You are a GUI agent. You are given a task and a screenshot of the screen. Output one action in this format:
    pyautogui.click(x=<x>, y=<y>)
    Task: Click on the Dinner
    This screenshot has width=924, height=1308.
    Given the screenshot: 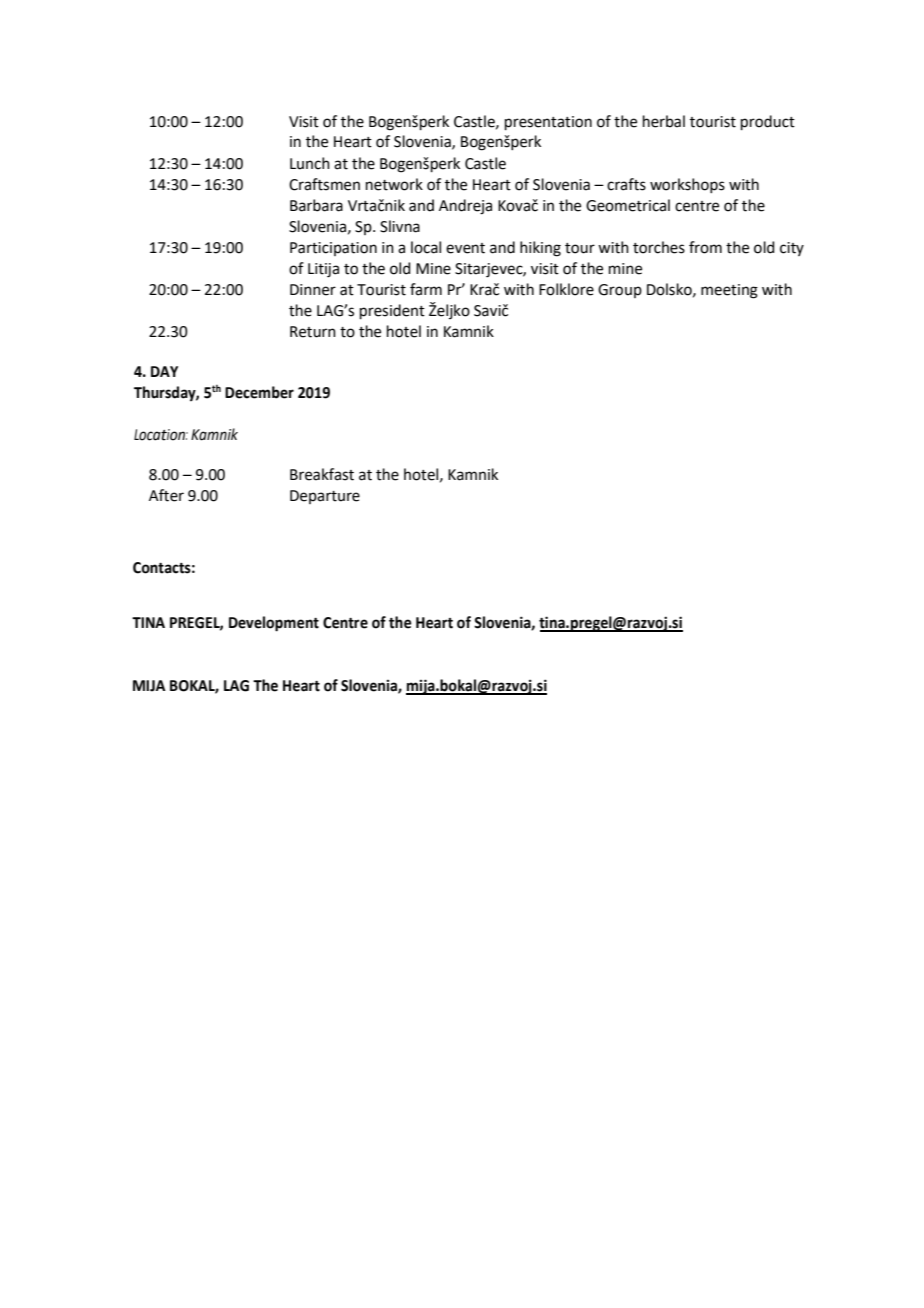 What is the action you would take?
    pyautogui.click(x=313, y=290)
